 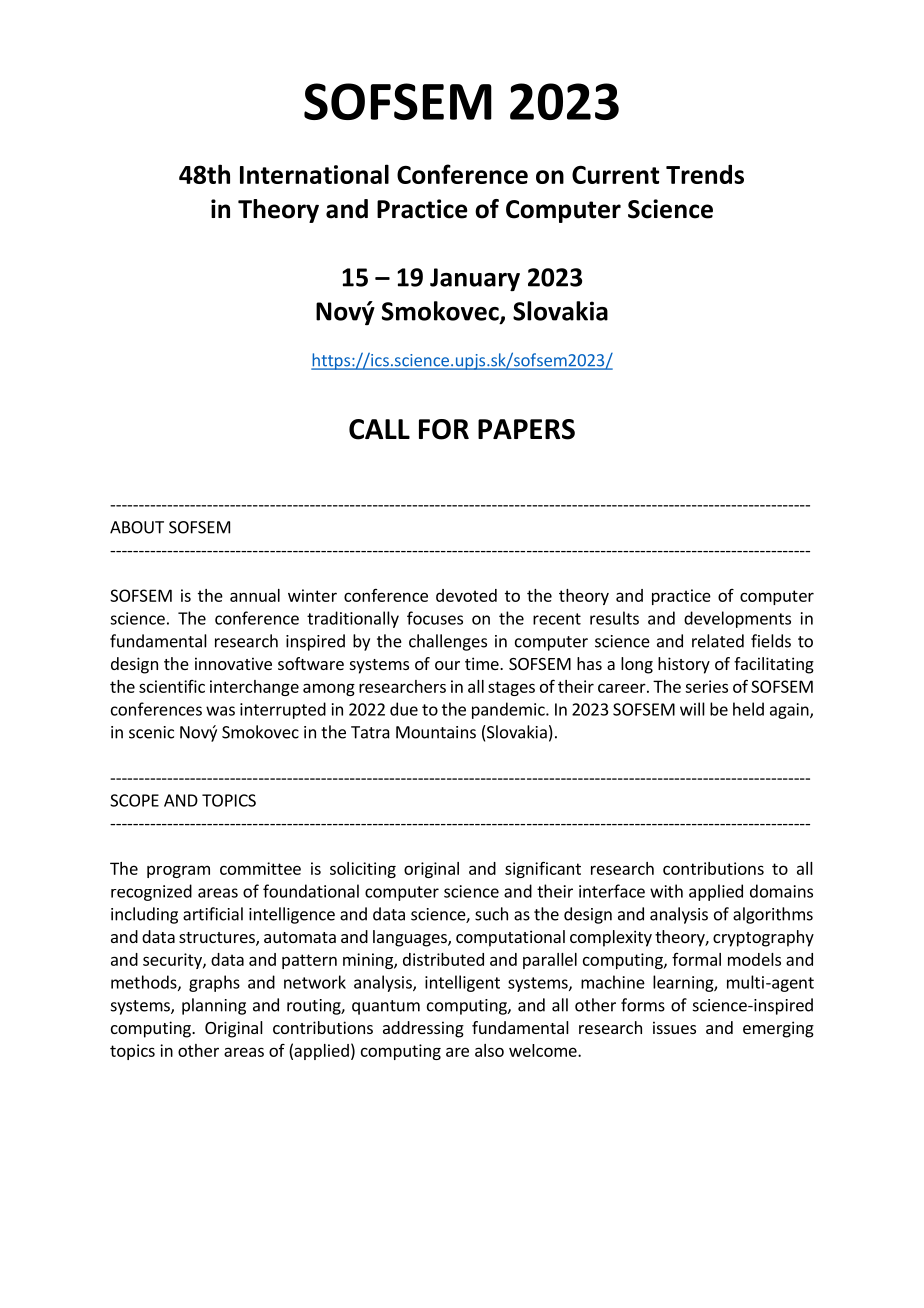 What do you see at coordinates (314, 174) in the page?
I see `International` at bounding box center [314, 174].
